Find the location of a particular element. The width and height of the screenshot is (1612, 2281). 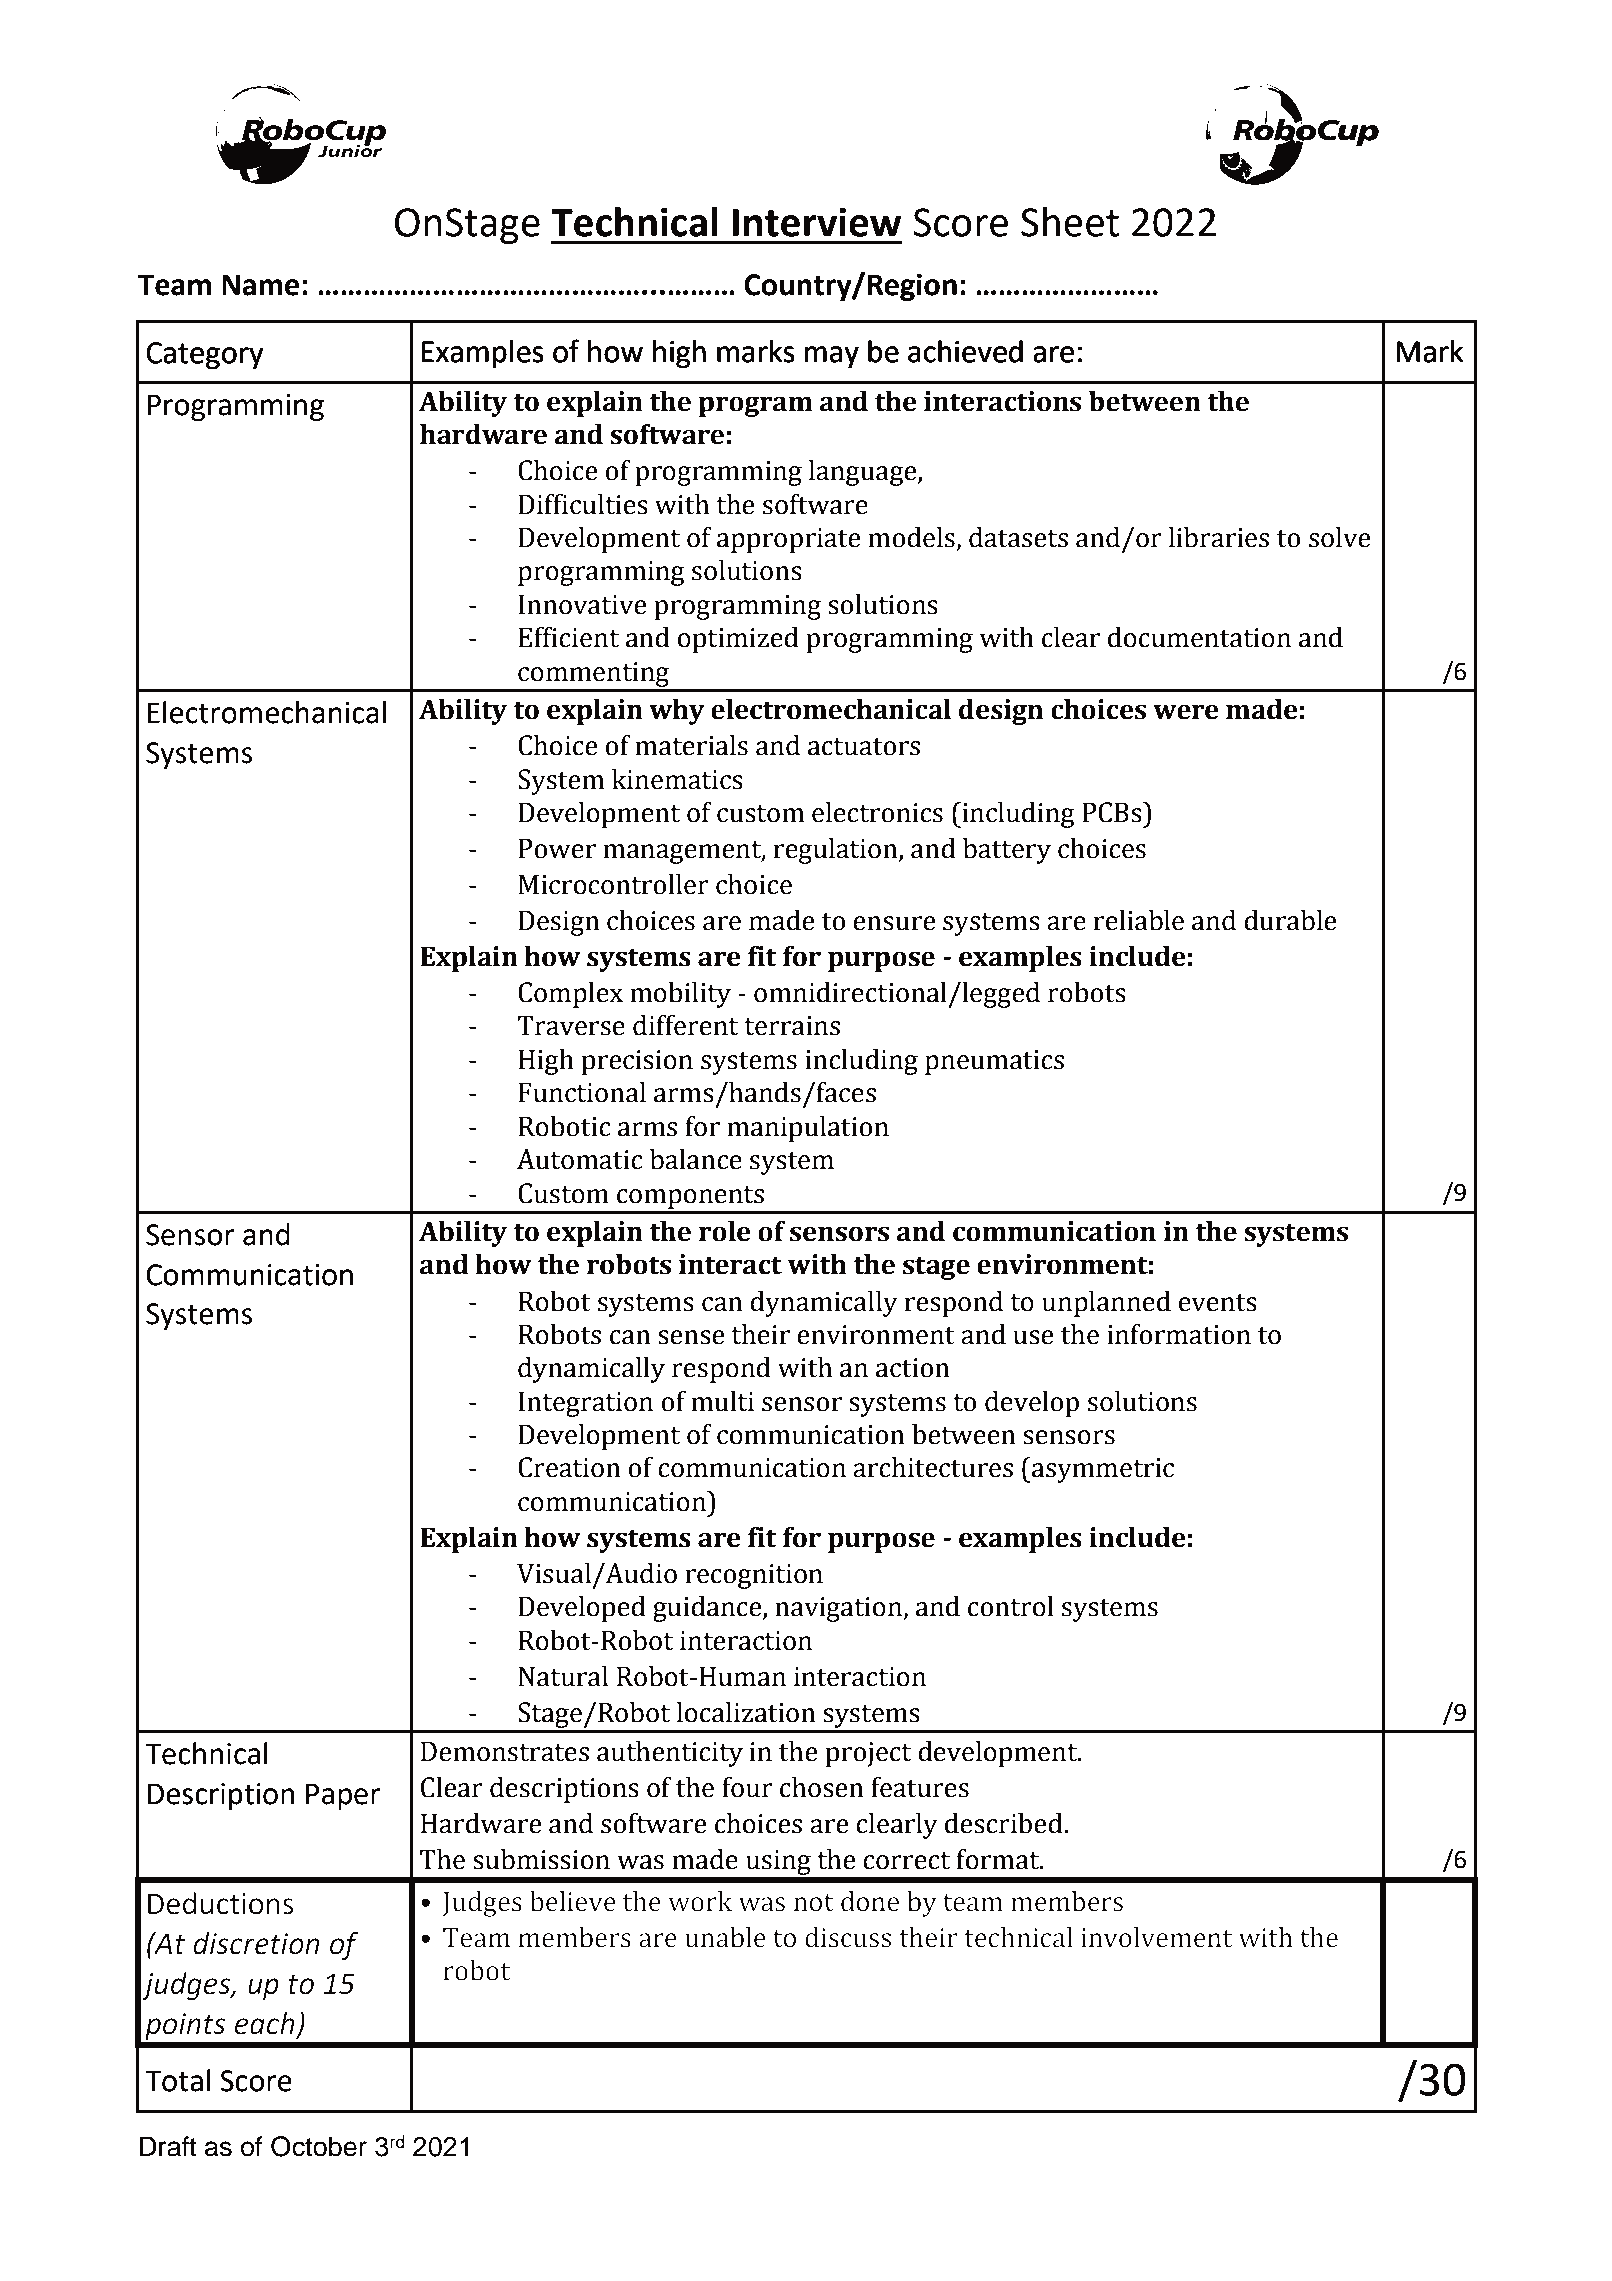

events is located at coordinates (1218, 1303).
